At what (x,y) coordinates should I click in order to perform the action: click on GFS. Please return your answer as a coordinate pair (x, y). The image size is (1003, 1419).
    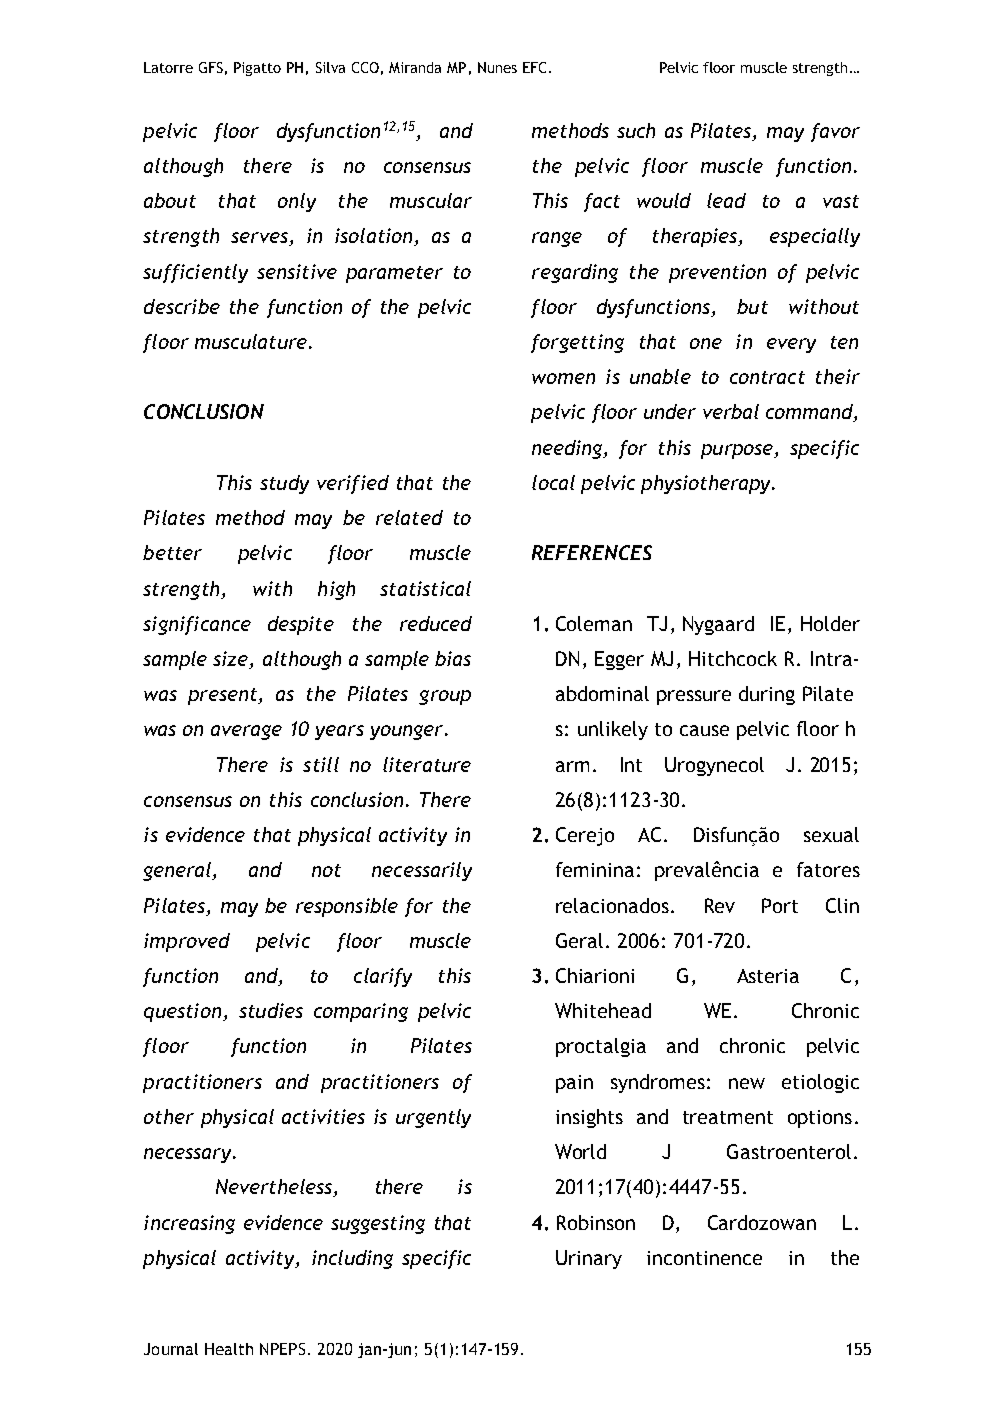
    Looking at the image, I should click on (211, 67).
